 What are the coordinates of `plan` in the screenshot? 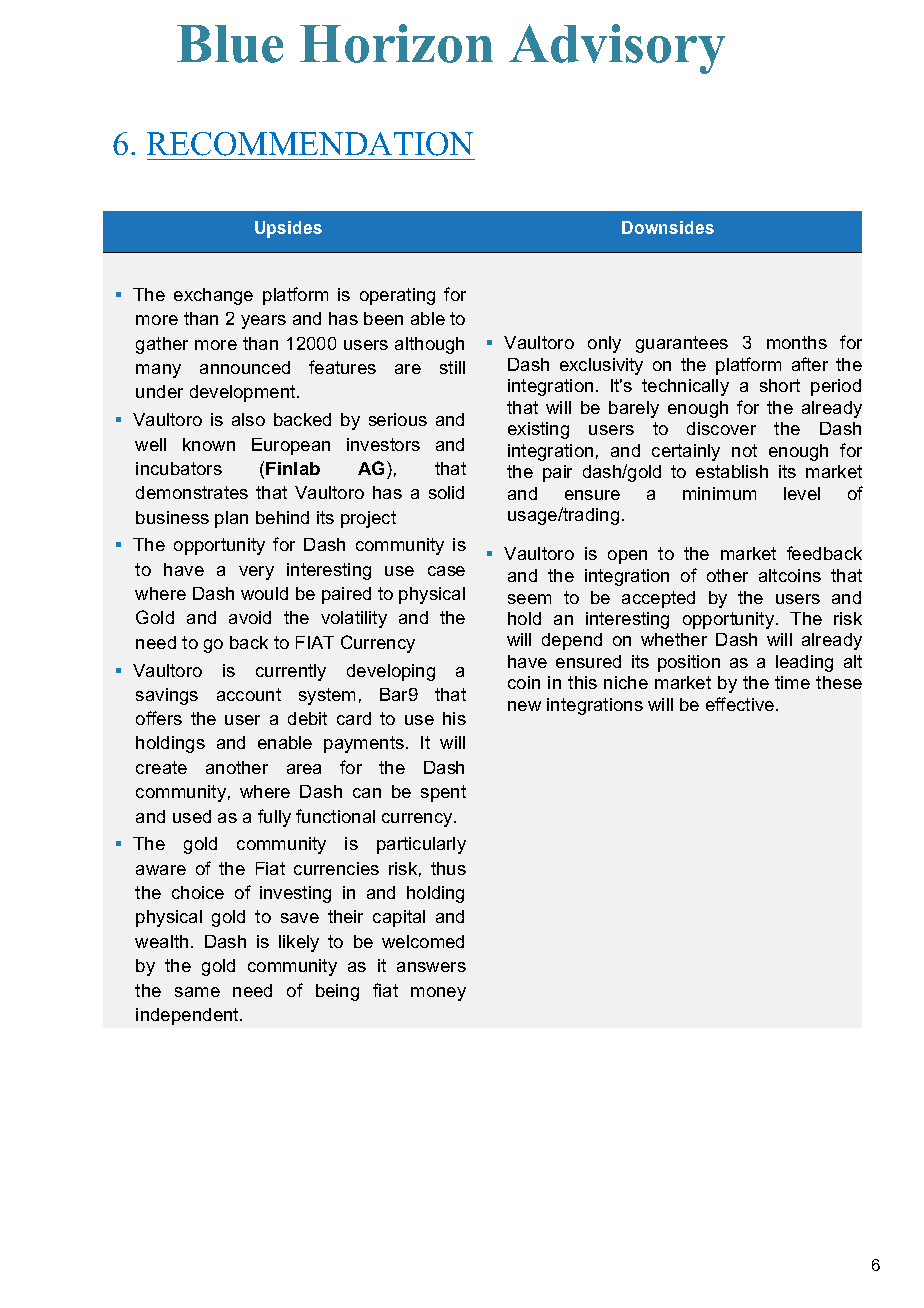 It's located at (231, 519).
